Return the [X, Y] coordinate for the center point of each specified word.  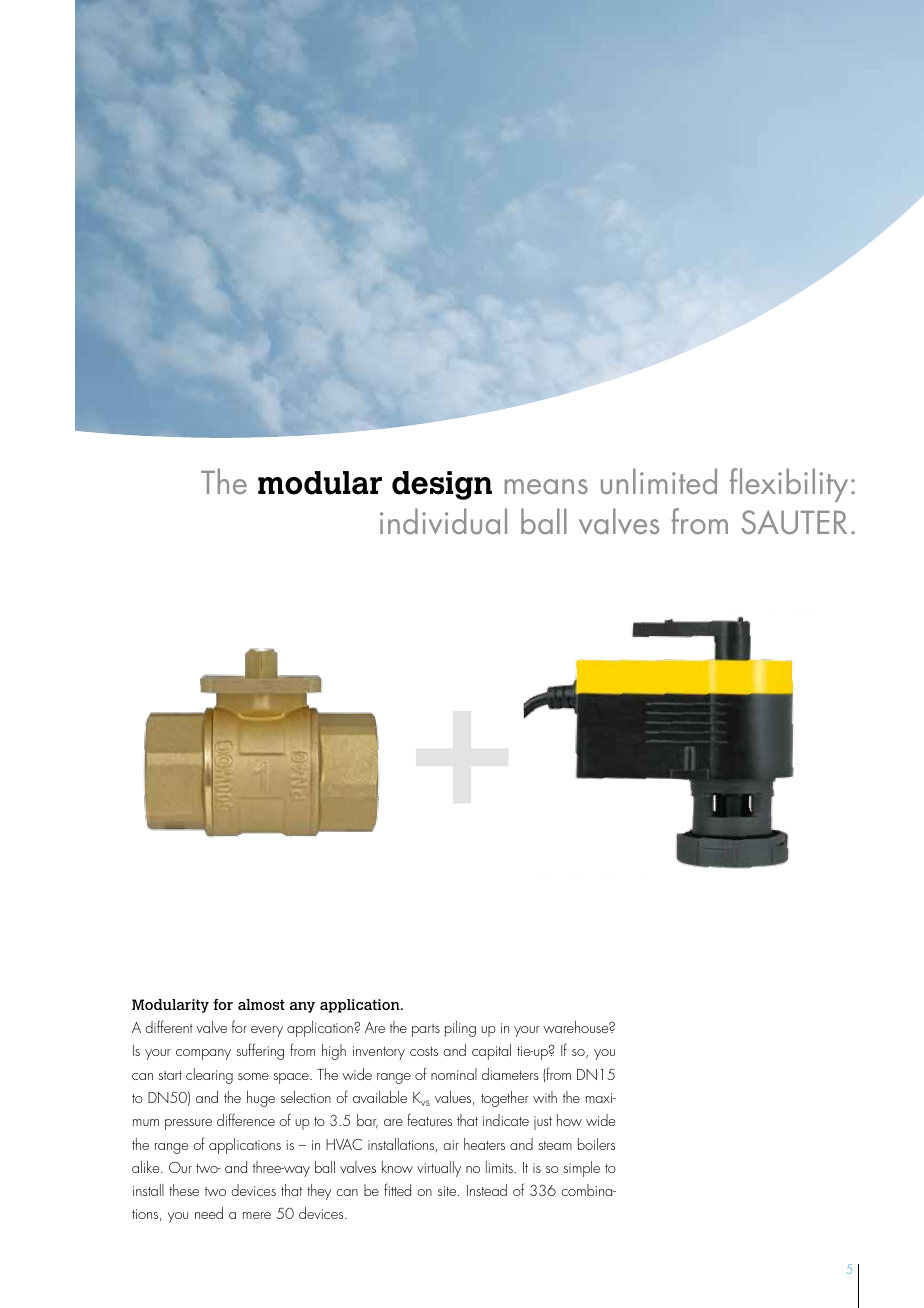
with [545, 1097]
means [546, 486]
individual [443, 521]
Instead [487, 1190]
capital [491, 1052]
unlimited [659, 481]
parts [426, 1030]
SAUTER [794, 522]
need [209, 1213]
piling [460, 1029]
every [267, 1031]
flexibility [789, 485]
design [442, 485]
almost [261, 1004]
